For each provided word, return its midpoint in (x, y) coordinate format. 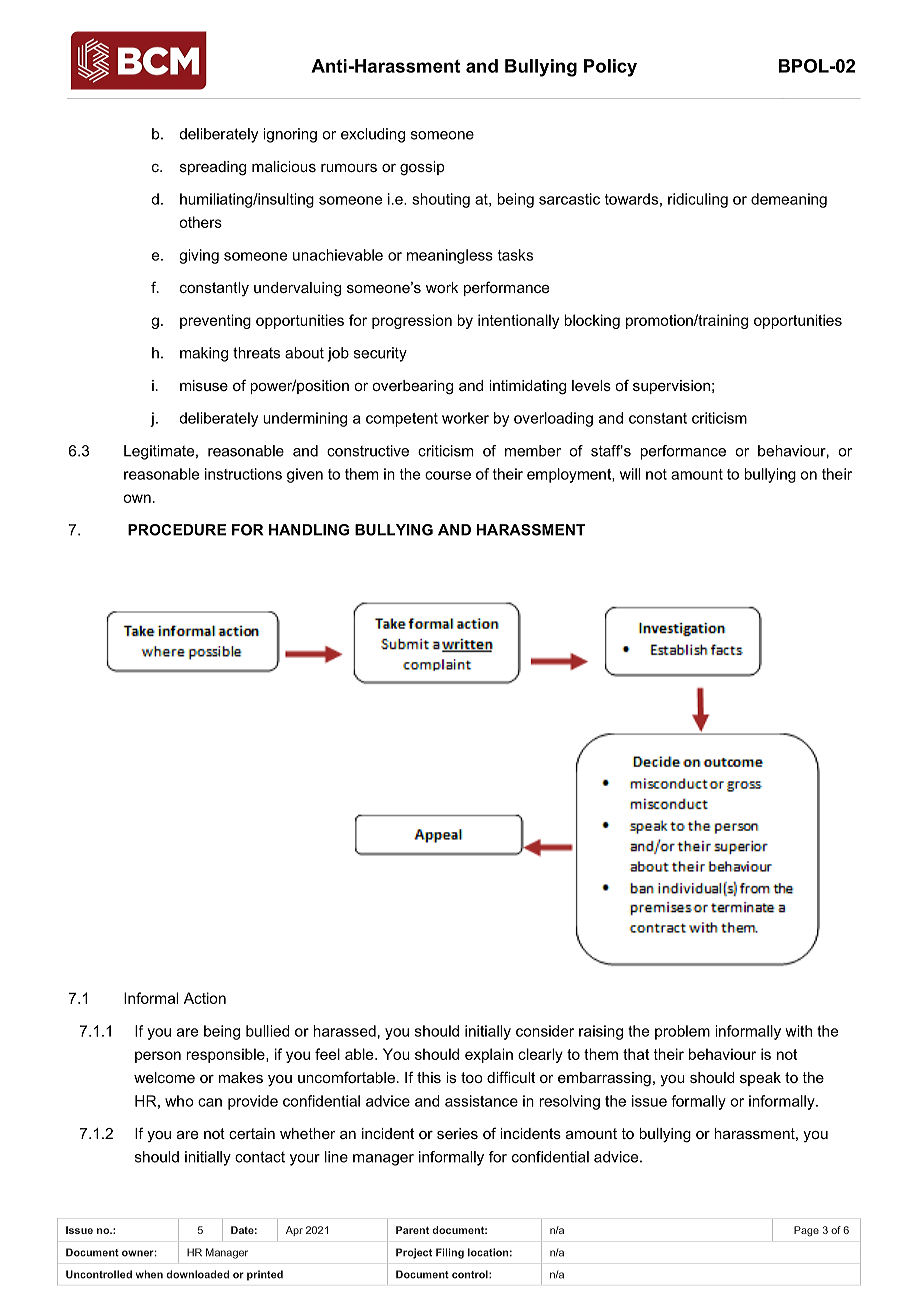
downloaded (197, 1274)
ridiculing (698, 200)
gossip (422, 168)
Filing (450, 1253)
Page (806, 1231)
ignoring (290, 135)
